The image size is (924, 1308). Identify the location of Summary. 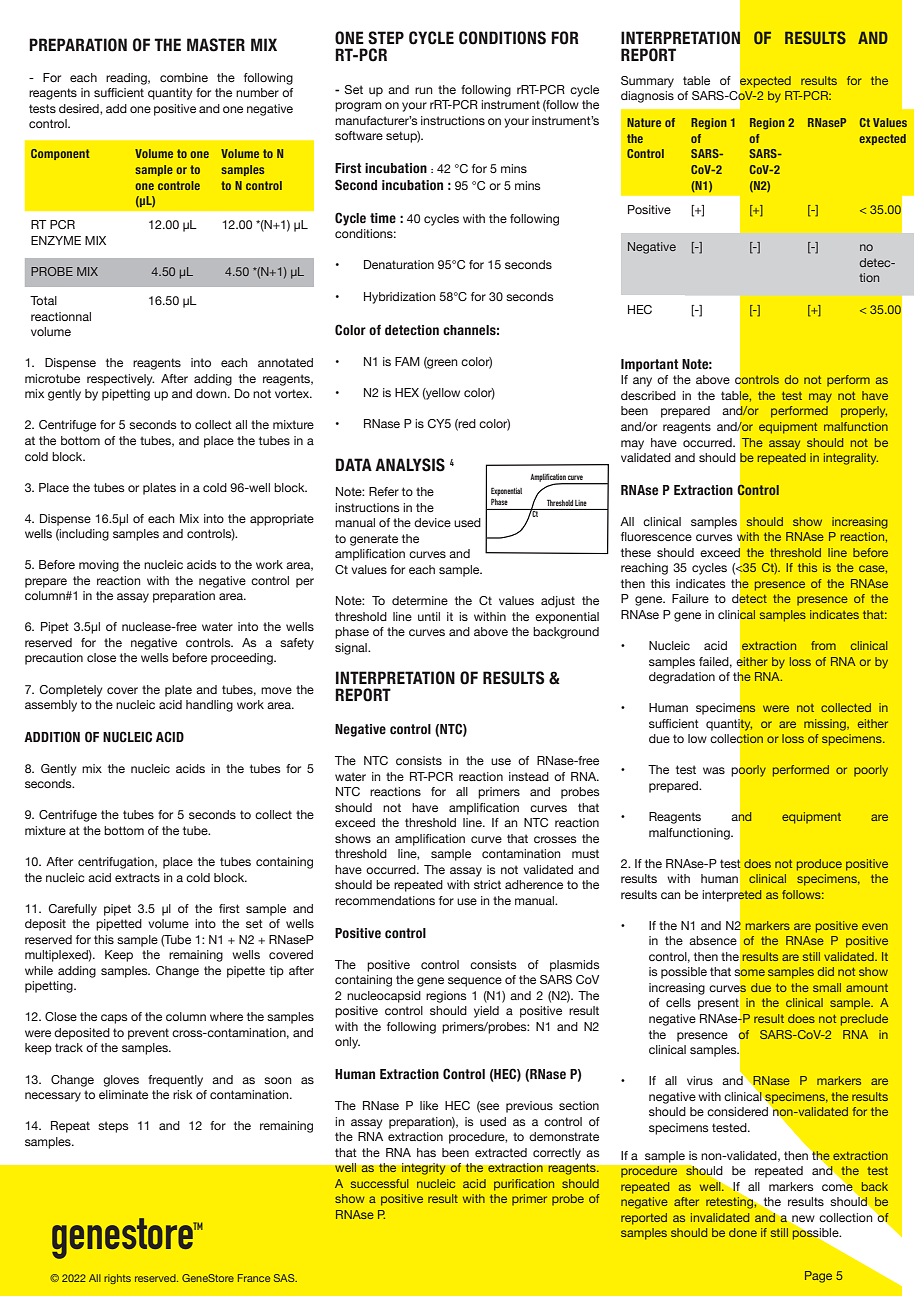
(647, 82).
